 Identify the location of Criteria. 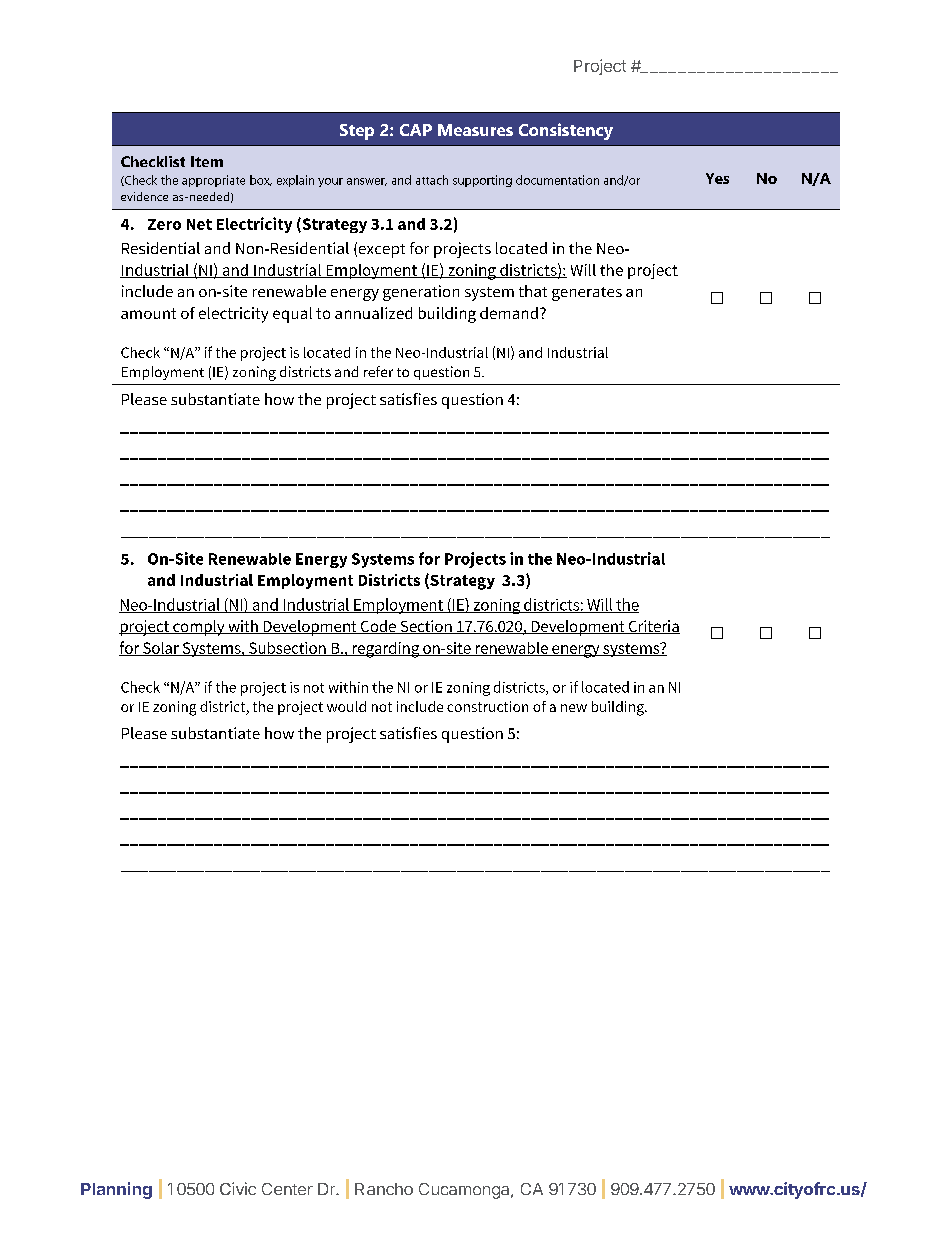
(653, 627).
